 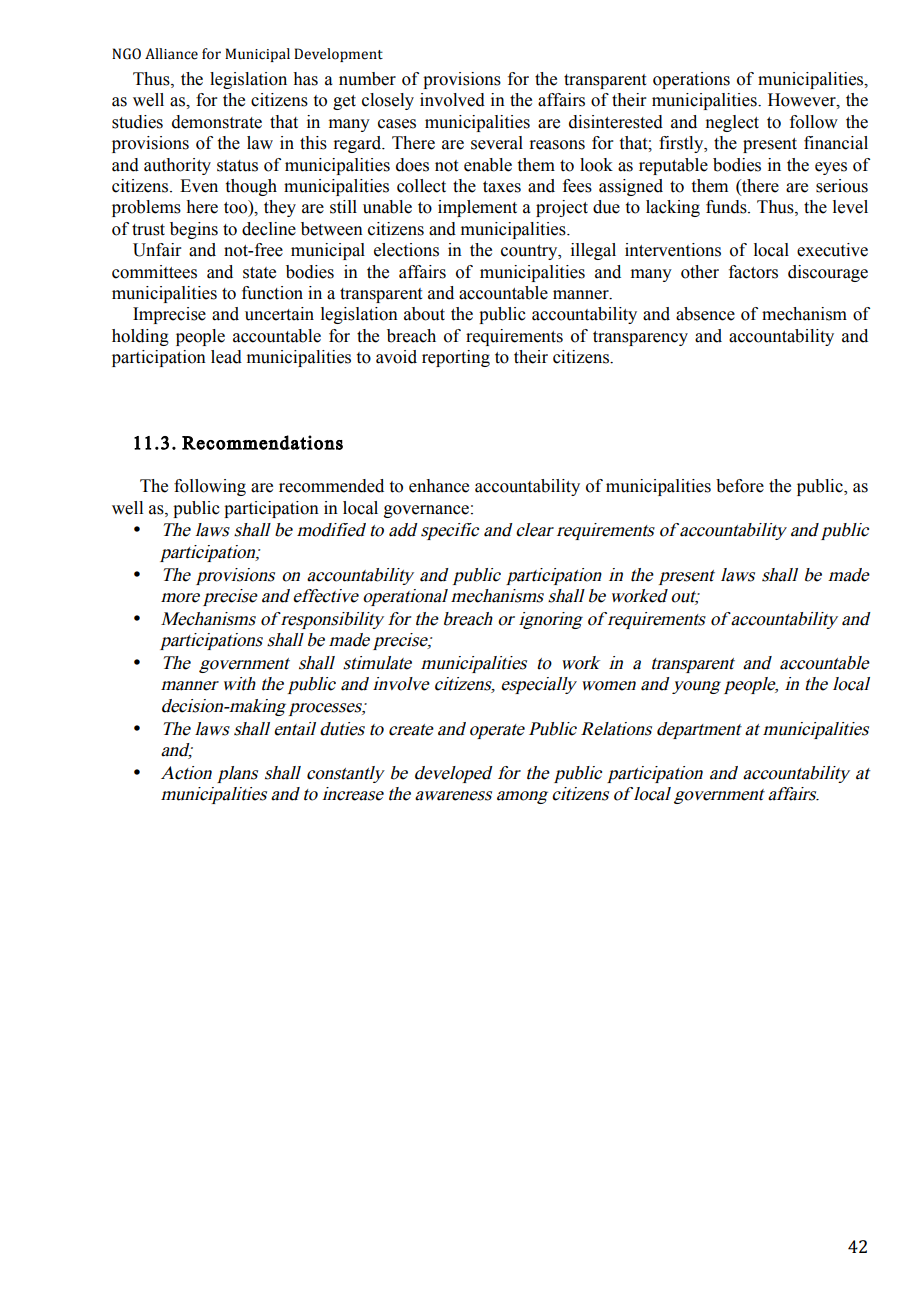 What do you see at coordinates (456, 358) in the document?
I see `reporting` at bounding box center [456, 358].
